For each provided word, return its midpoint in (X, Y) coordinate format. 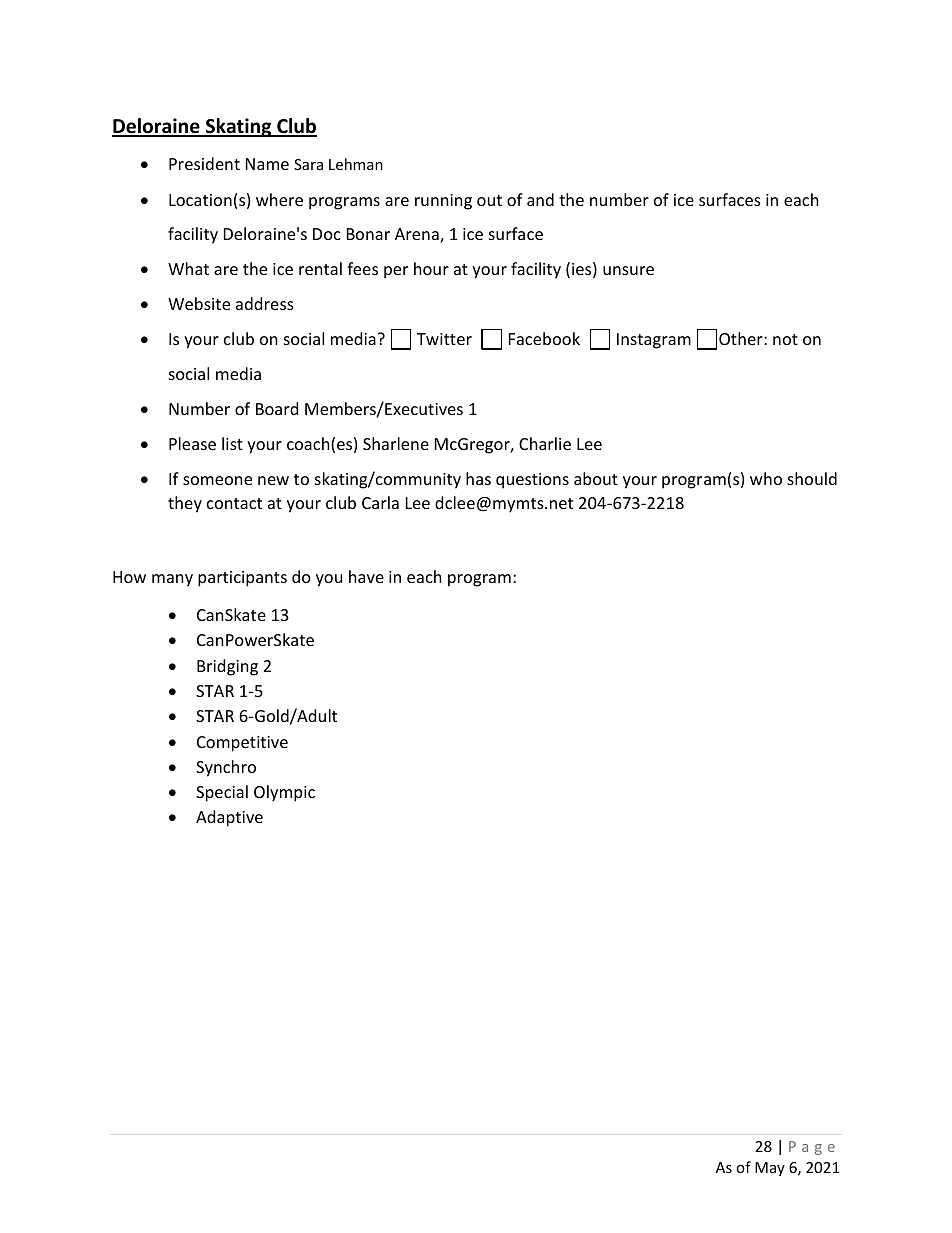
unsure (628, 270)
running (443, 202)
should (812, 478)
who (766, 478)
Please (192, 443)
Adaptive (229, 818)
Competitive (242, 744)
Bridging (227, 667)
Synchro (226, 768)
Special (222, 793)
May (770, 1169)
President (204, 163)
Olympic (284, 793)
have (366, 576)
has (478, 478)
